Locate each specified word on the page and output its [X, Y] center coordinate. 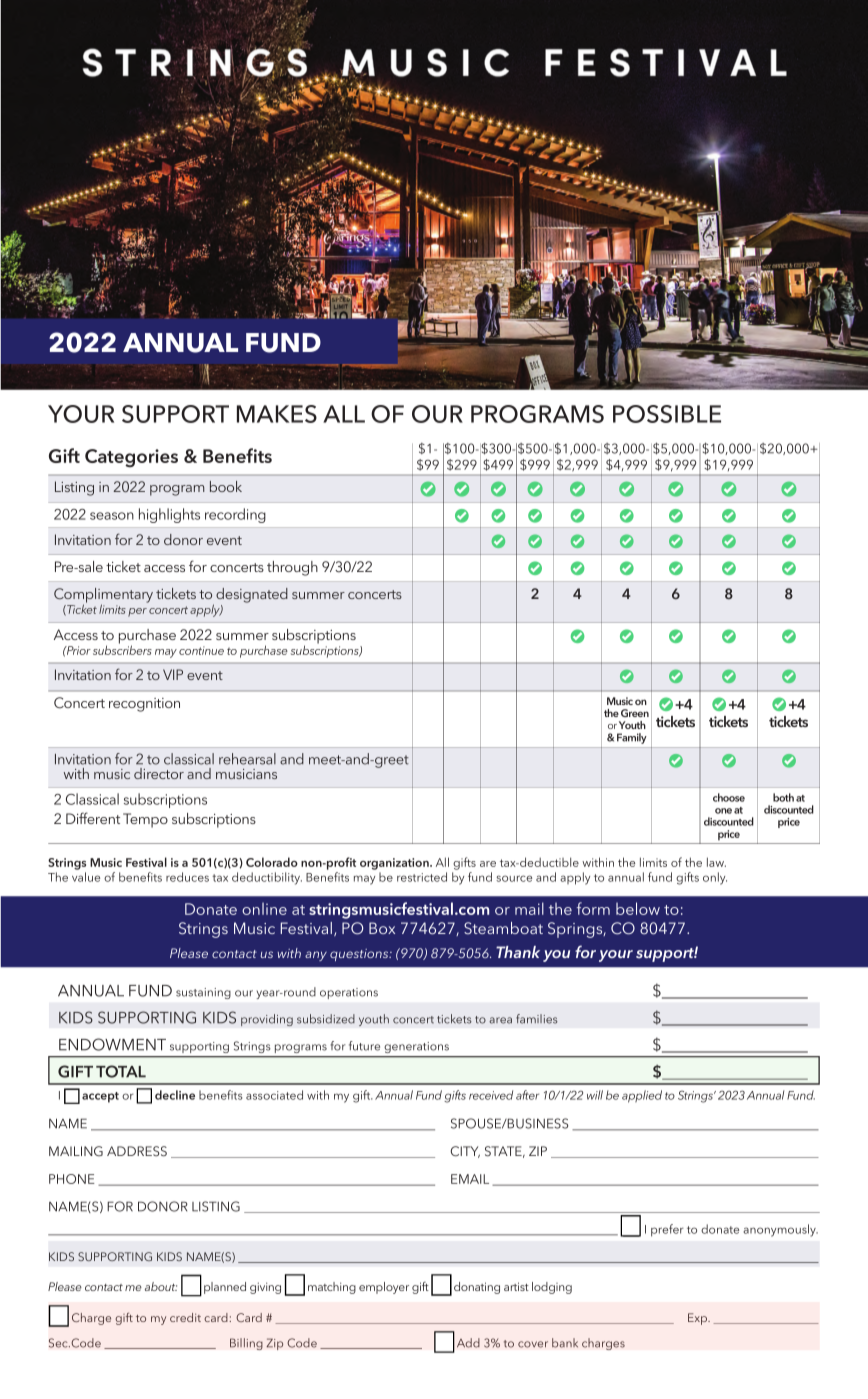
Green [635, 713]
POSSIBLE [667, 414]
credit [185, 1317]
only [715, 878]
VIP [173, 674]
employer [384, 1288]
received [491, 1095]
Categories [131, 458]
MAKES [277, 414]
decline [175, 1095]
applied [642, 1096]
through [292, 568]
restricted [422, 877]
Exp [699, 1319]
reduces [187, 877]
